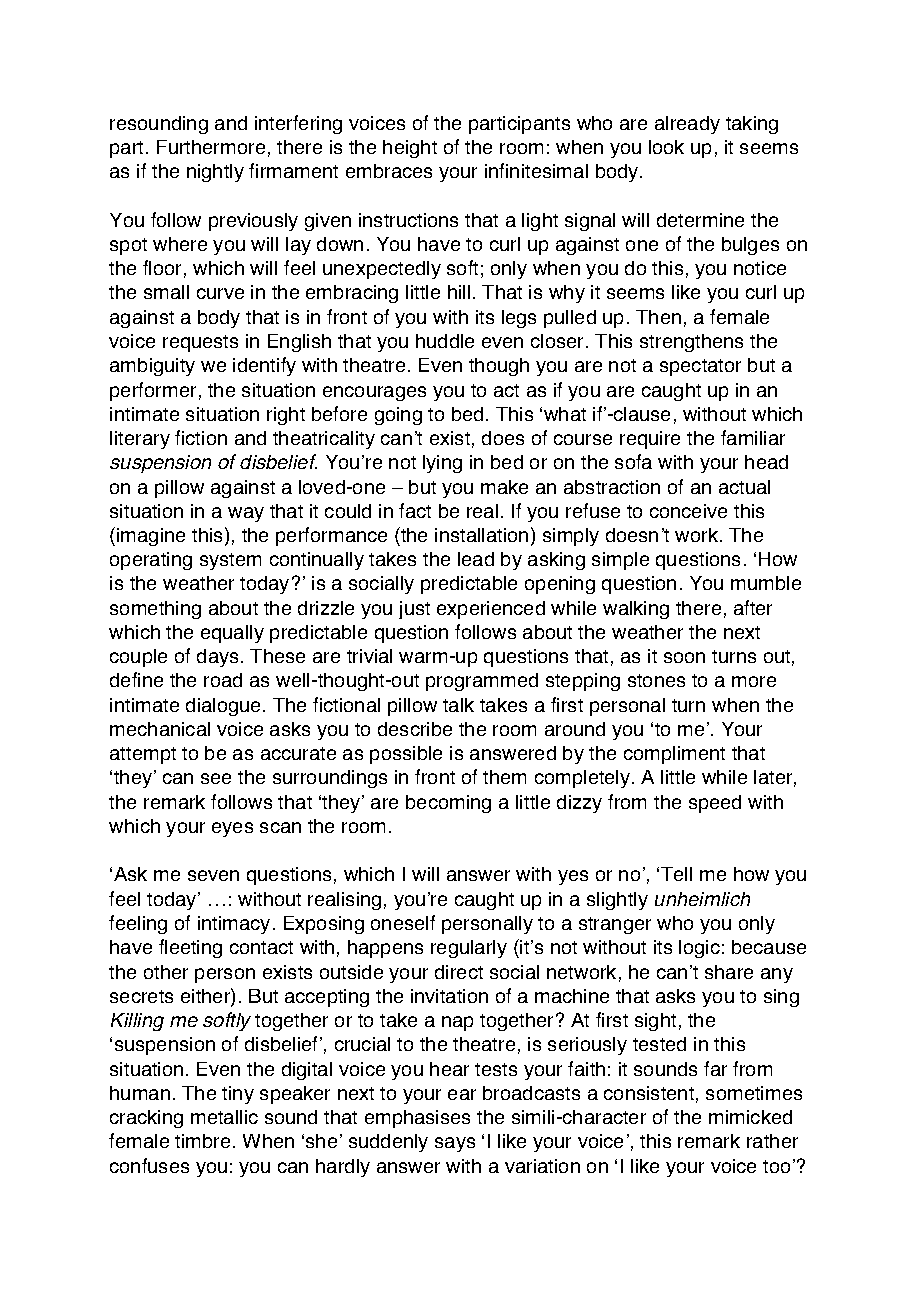  What do you see at coordinates (750, 1117) in the page?
I see `mimicked` at bounding box center [750, 1117].
